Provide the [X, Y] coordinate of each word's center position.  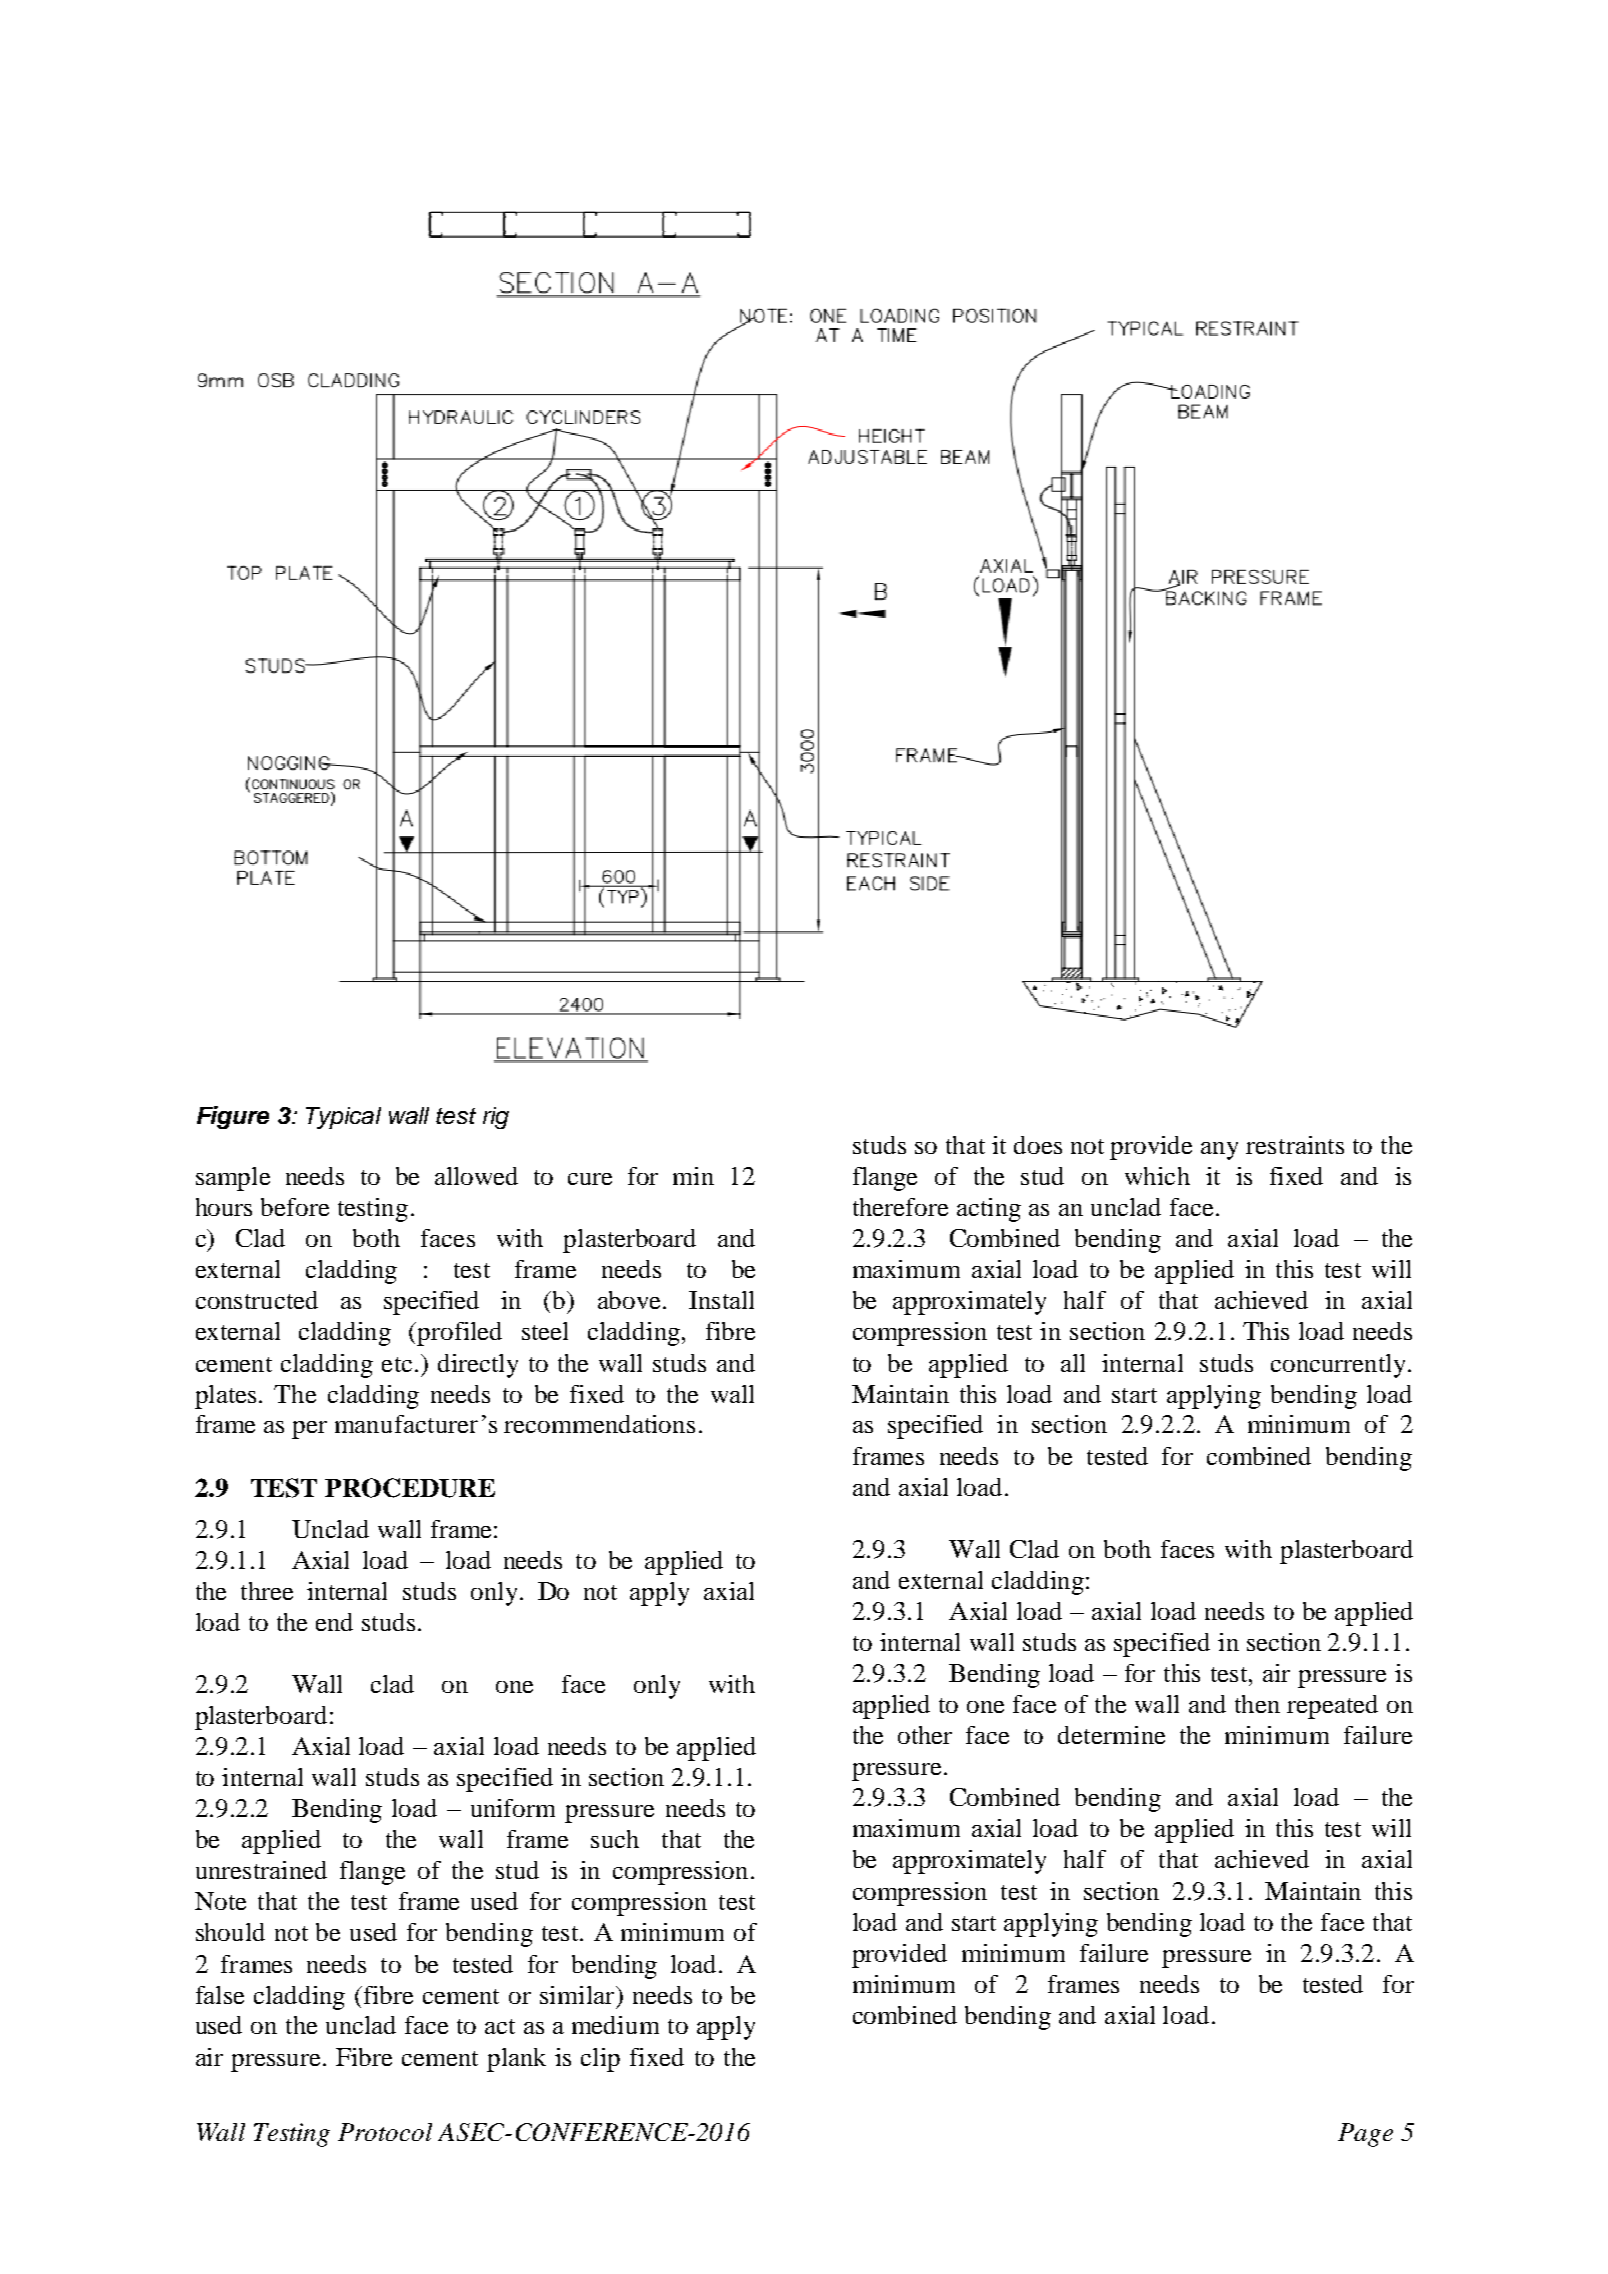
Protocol [385, 2132]
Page [1365, 2135]
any [1219, 1151]
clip [600, 2060]
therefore [900, 1207]
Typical [343, 1118]
